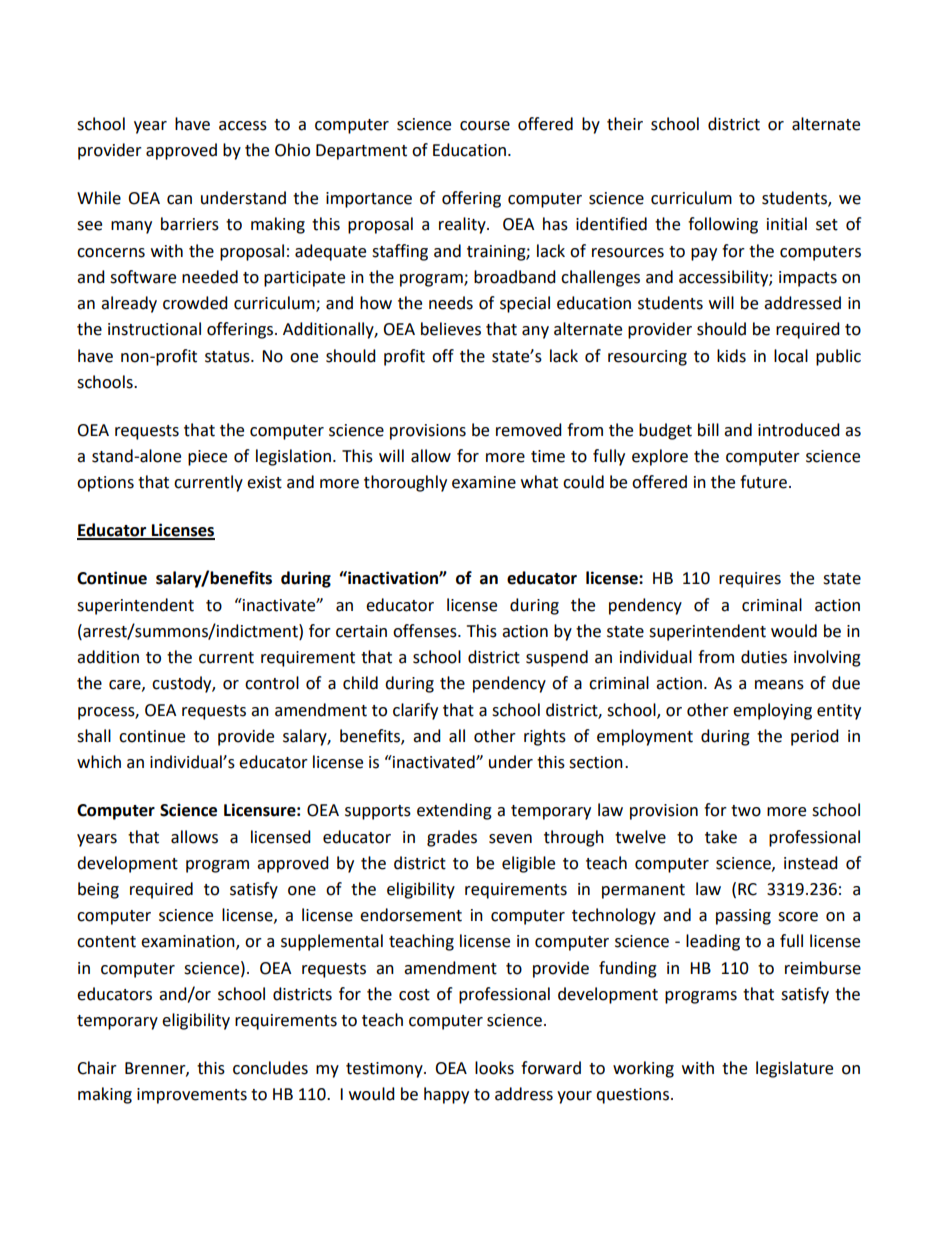  I want to click on which, so click(99, 762).
